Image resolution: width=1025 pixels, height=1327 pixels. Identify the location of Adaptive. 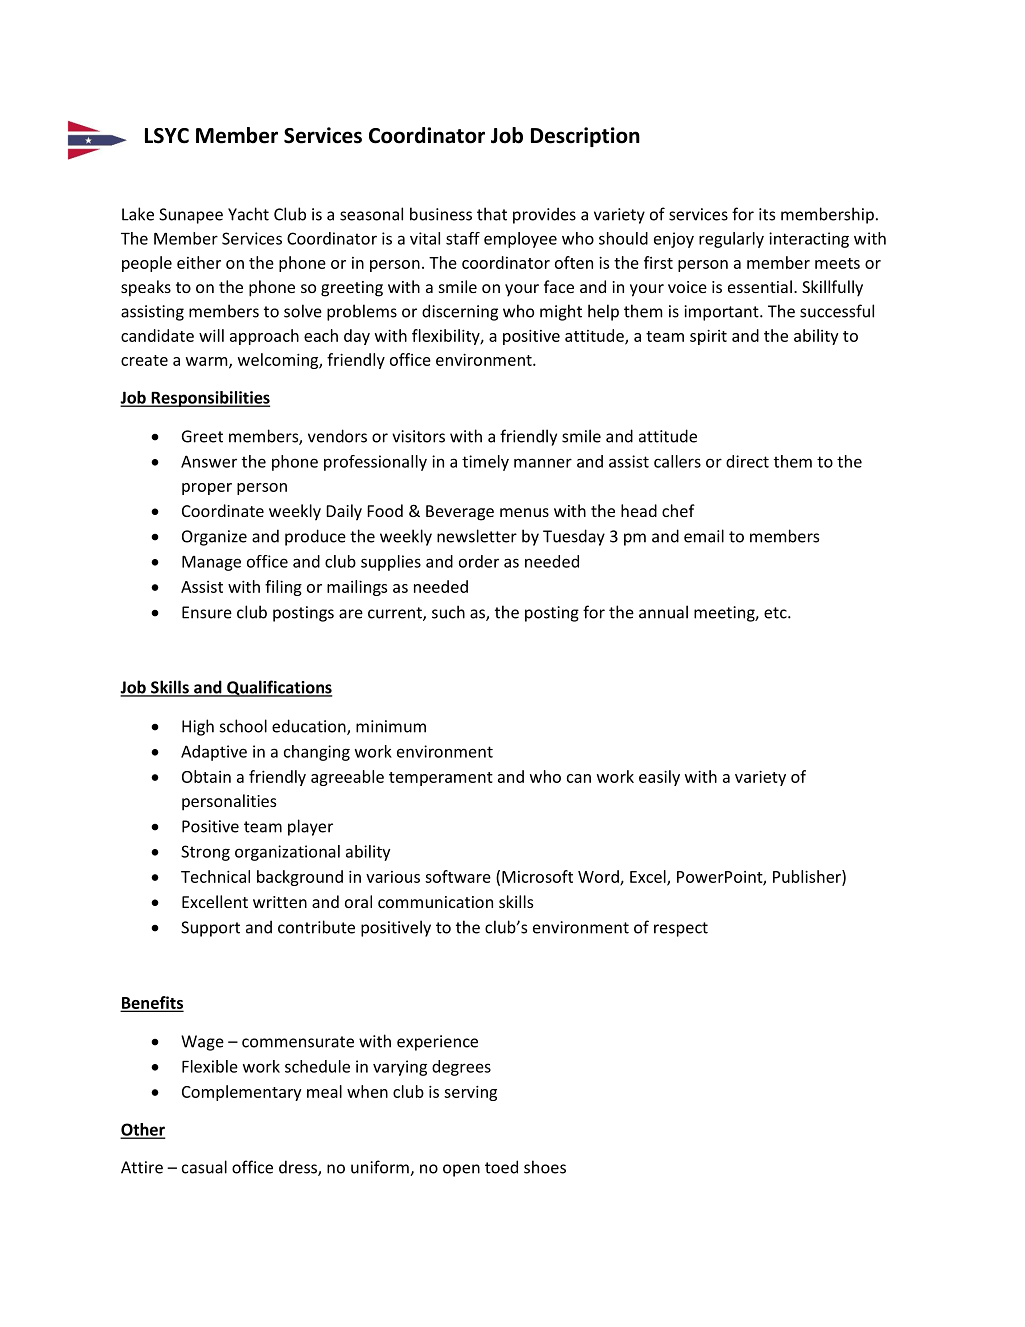
(214, 753).
